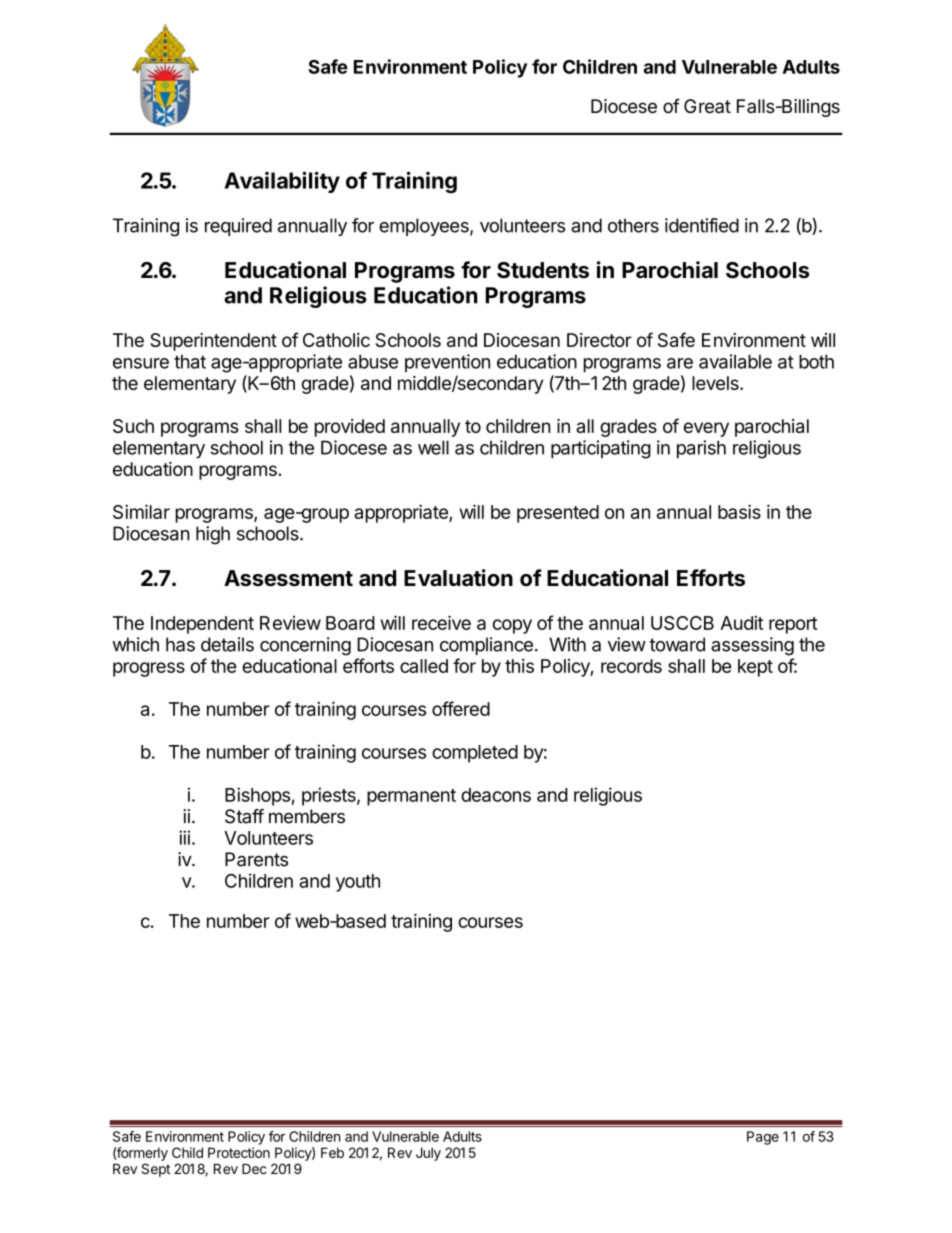 The image size is (952, 1233). Describe the element at coordinates (358, 883) in the screenshot. I see `youth` at that location.
